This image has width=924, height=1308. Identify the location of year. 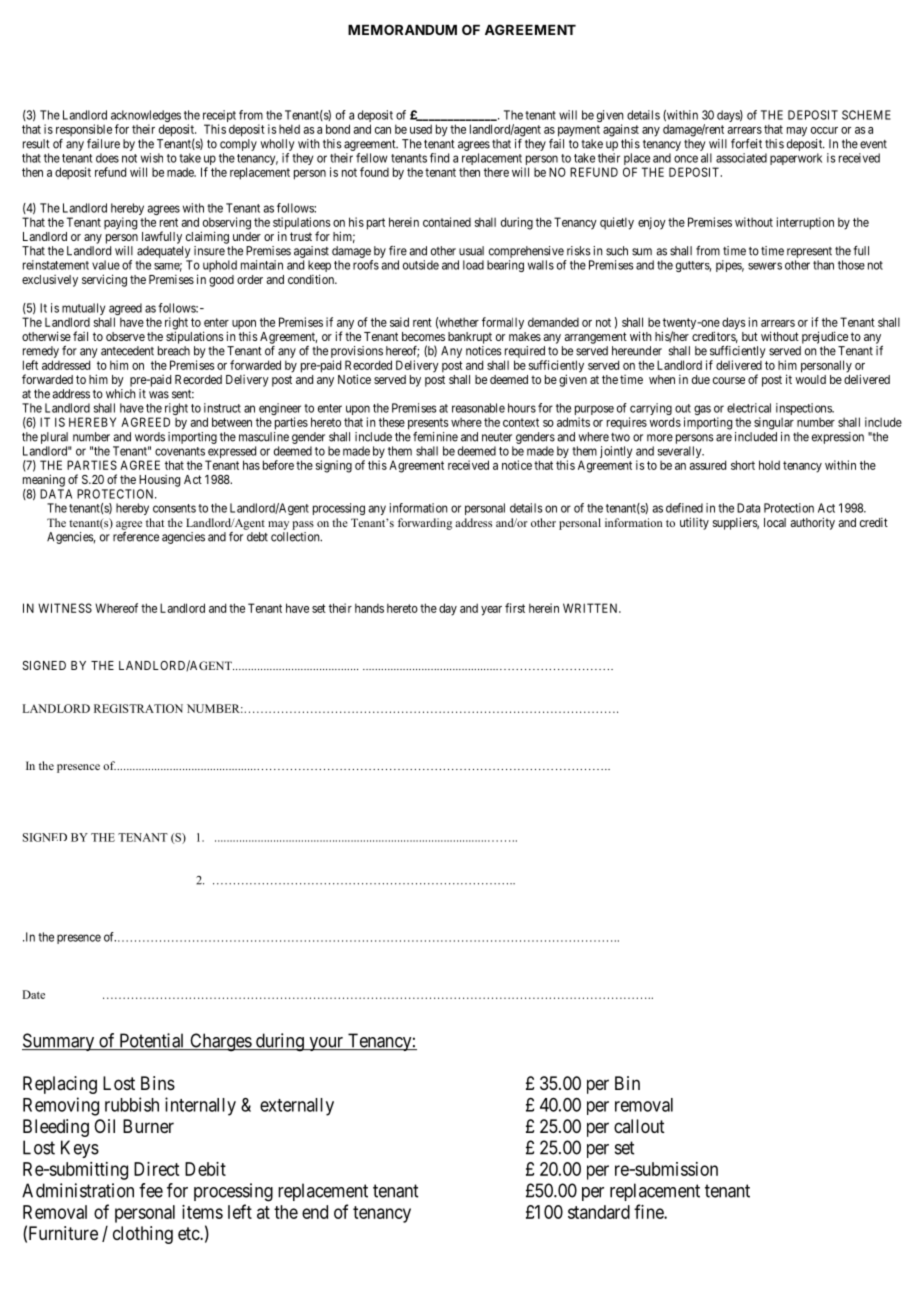
(491, 611).
